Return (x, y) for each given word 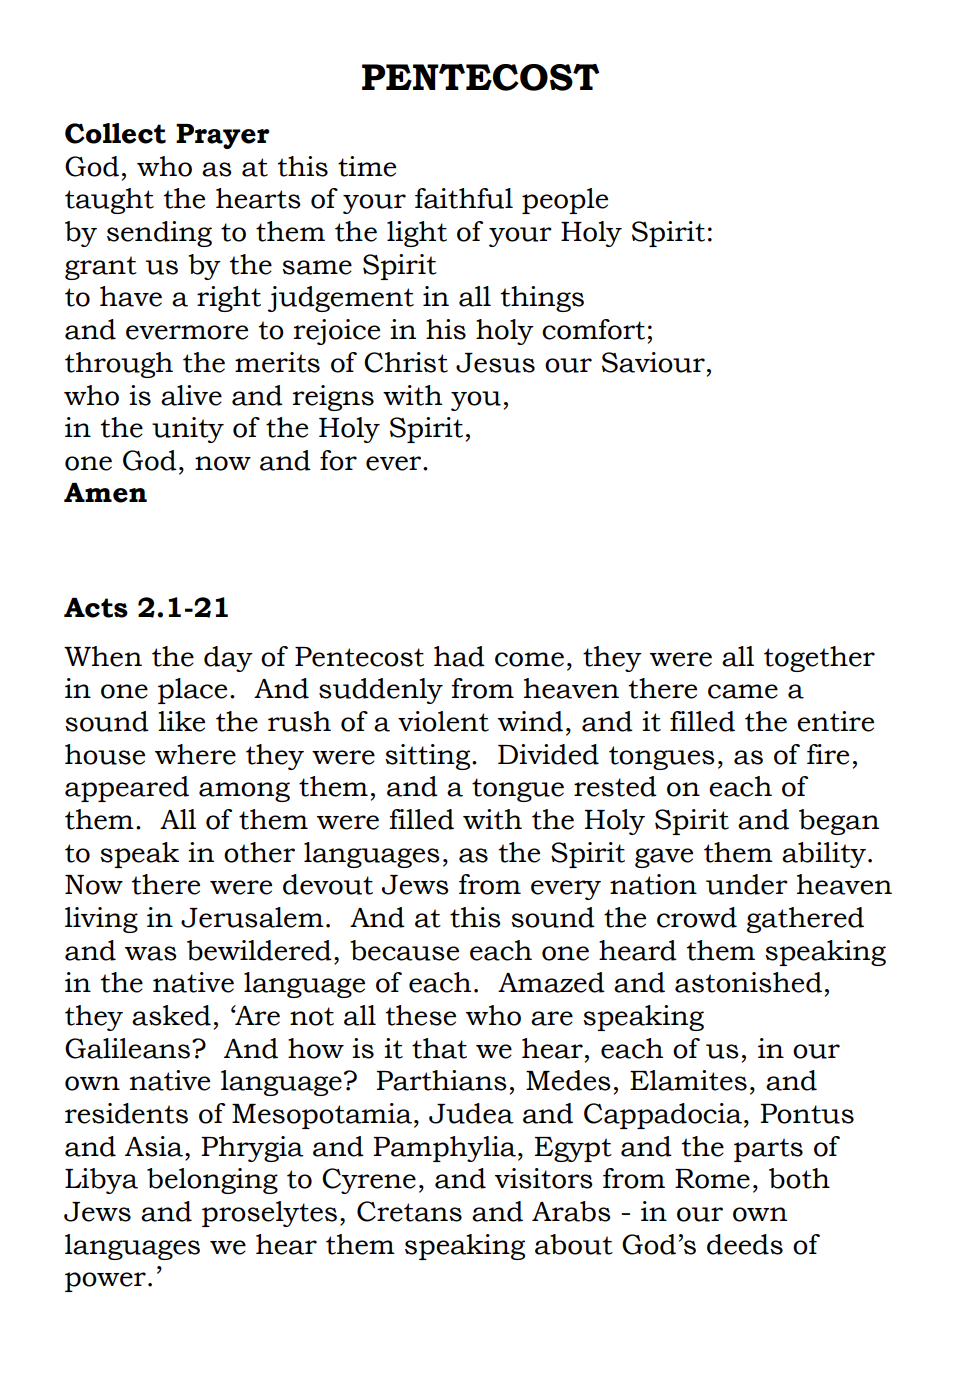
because (404, 950)
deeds (745, 1244)
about (574, 1244)
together (819, 659)
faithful (464, 198)
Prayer (223, 136)
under (747, 884)
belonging (212, 1181)
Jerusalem (252, 917)
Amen (105, 493)
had (459, 656)
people (565, 201)
